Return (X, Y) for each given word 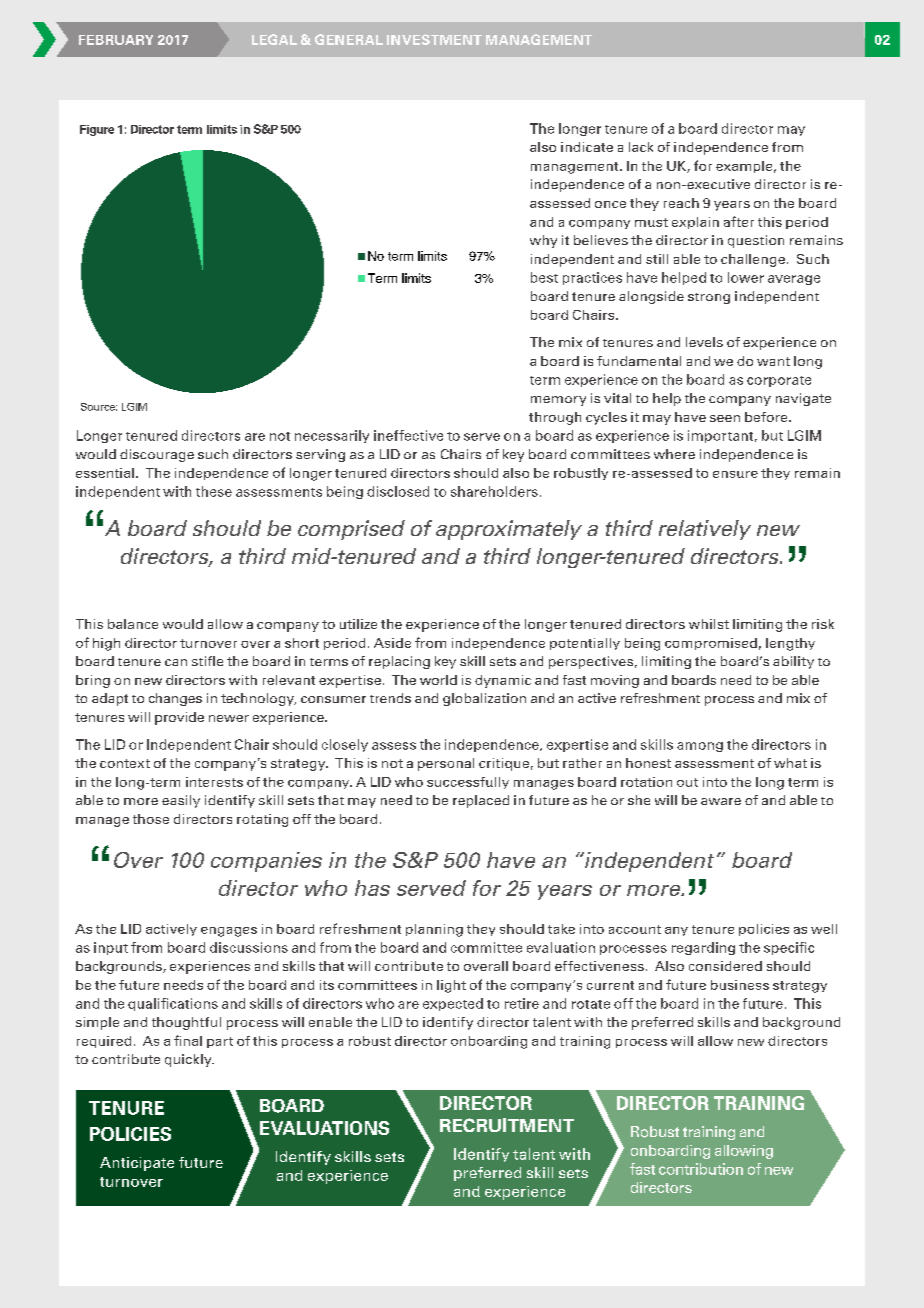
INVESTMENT (434, 39)
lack (641, 147)
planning (434, 930)
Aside (392, 643)
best (544, 277)
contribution (701, 1169)
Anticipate (137, 1164)
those (151, 819)
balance (133, 624)
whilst (709, 624)
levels (704, 342)
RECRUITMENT (507, 1125)
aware (721, 801)
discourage (157, 455)
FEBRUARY (116, 40)
